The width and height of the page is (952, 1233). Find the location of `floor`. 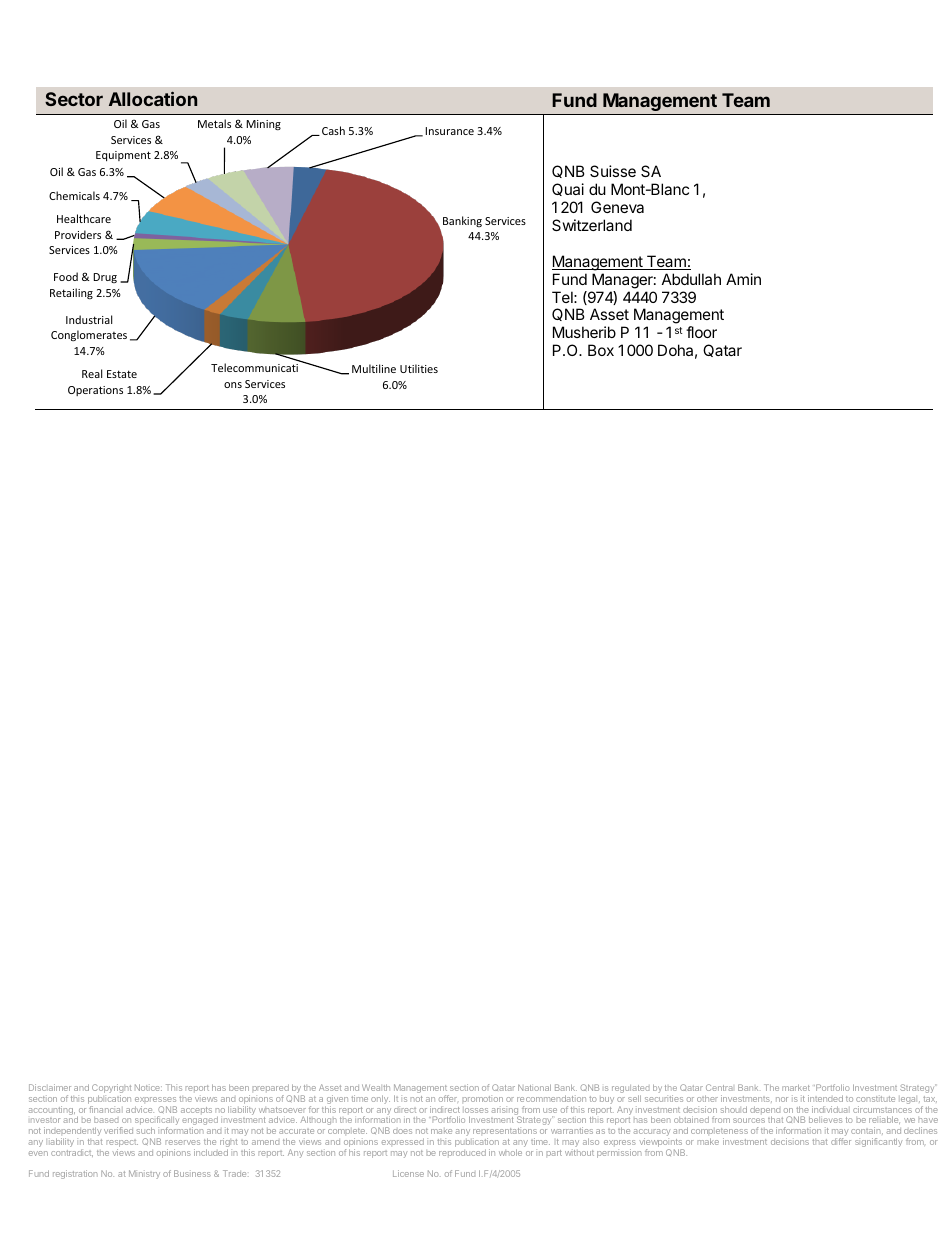

floor is located at coordinates (701, 332).
